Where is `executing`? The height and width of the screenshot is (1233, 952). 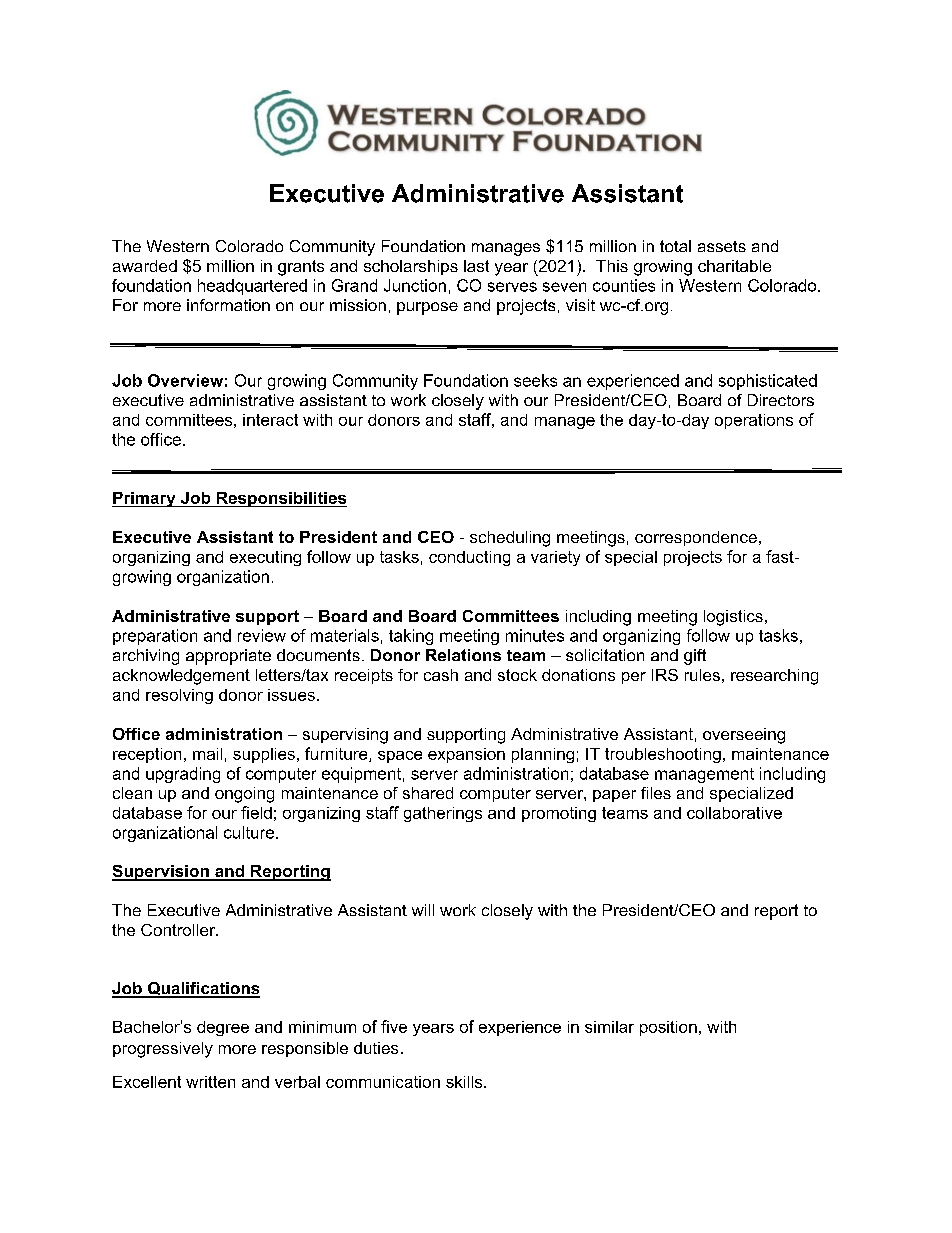
executing is located at coordinates (265, 558).
